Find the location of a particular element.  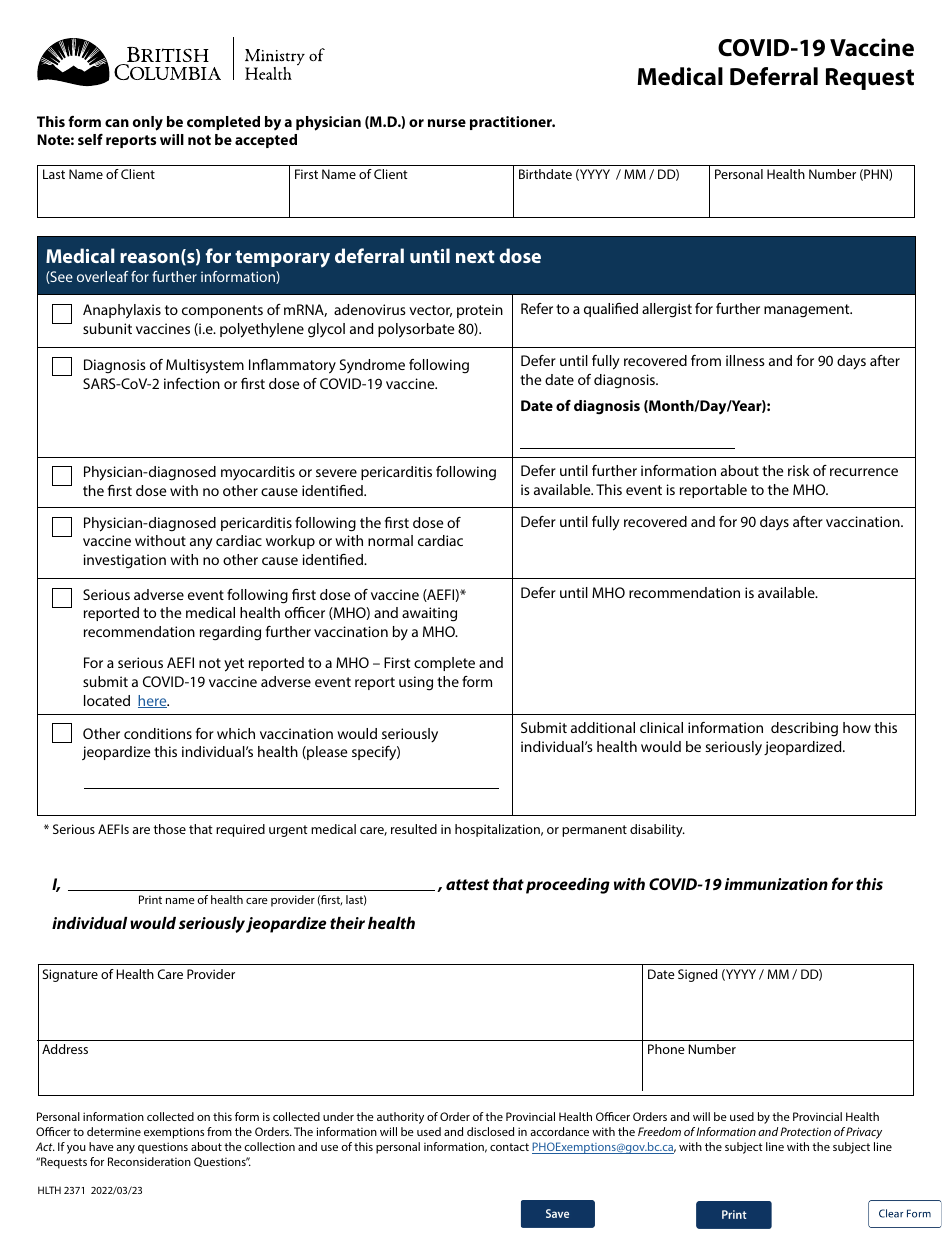

regarding is located at coordinates (230, 633).
